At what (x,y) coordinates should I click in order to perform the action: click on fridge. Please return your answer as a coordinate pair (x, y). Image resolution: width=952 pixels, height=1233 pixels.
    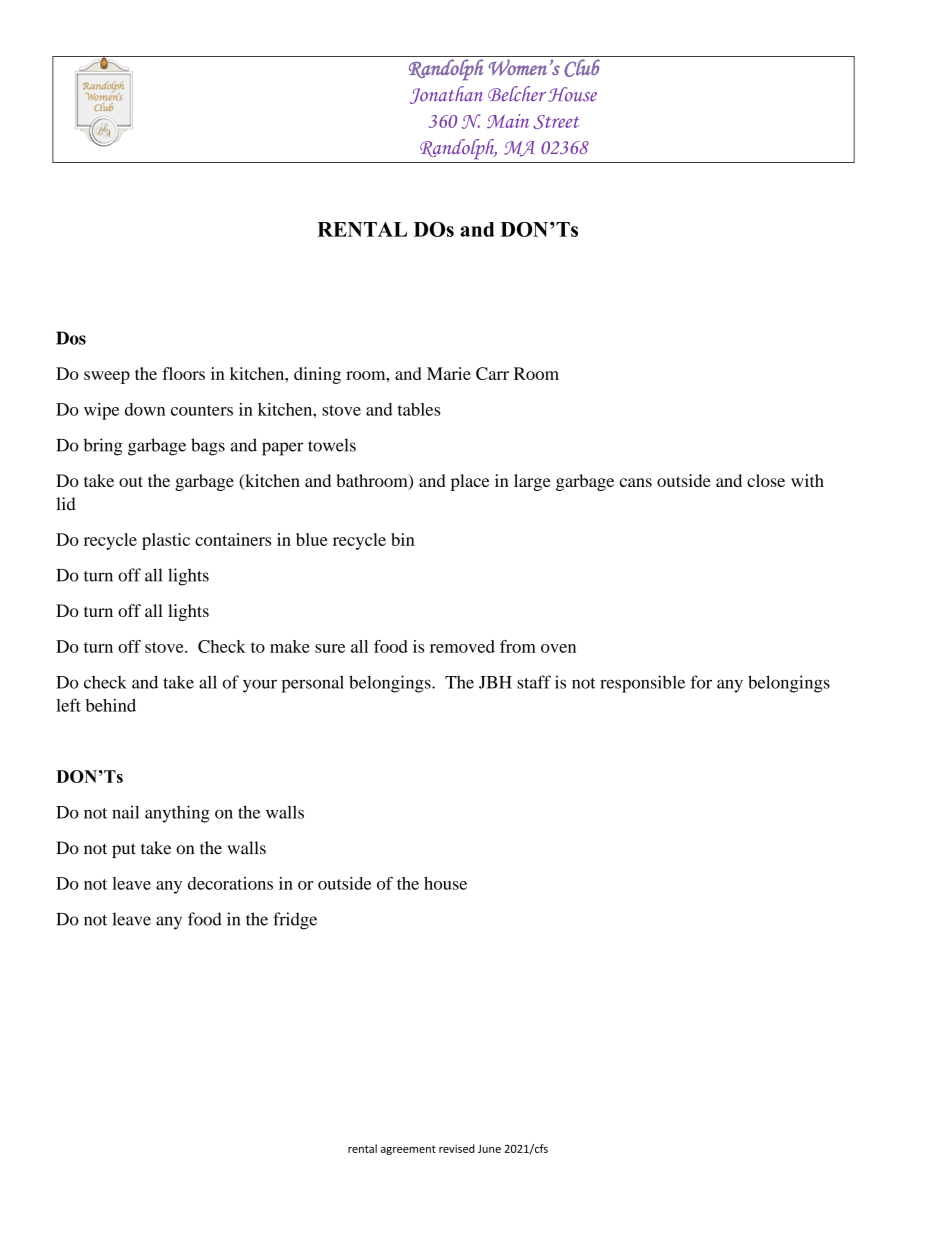
    Looking at the image, I should click on (295, 921).
